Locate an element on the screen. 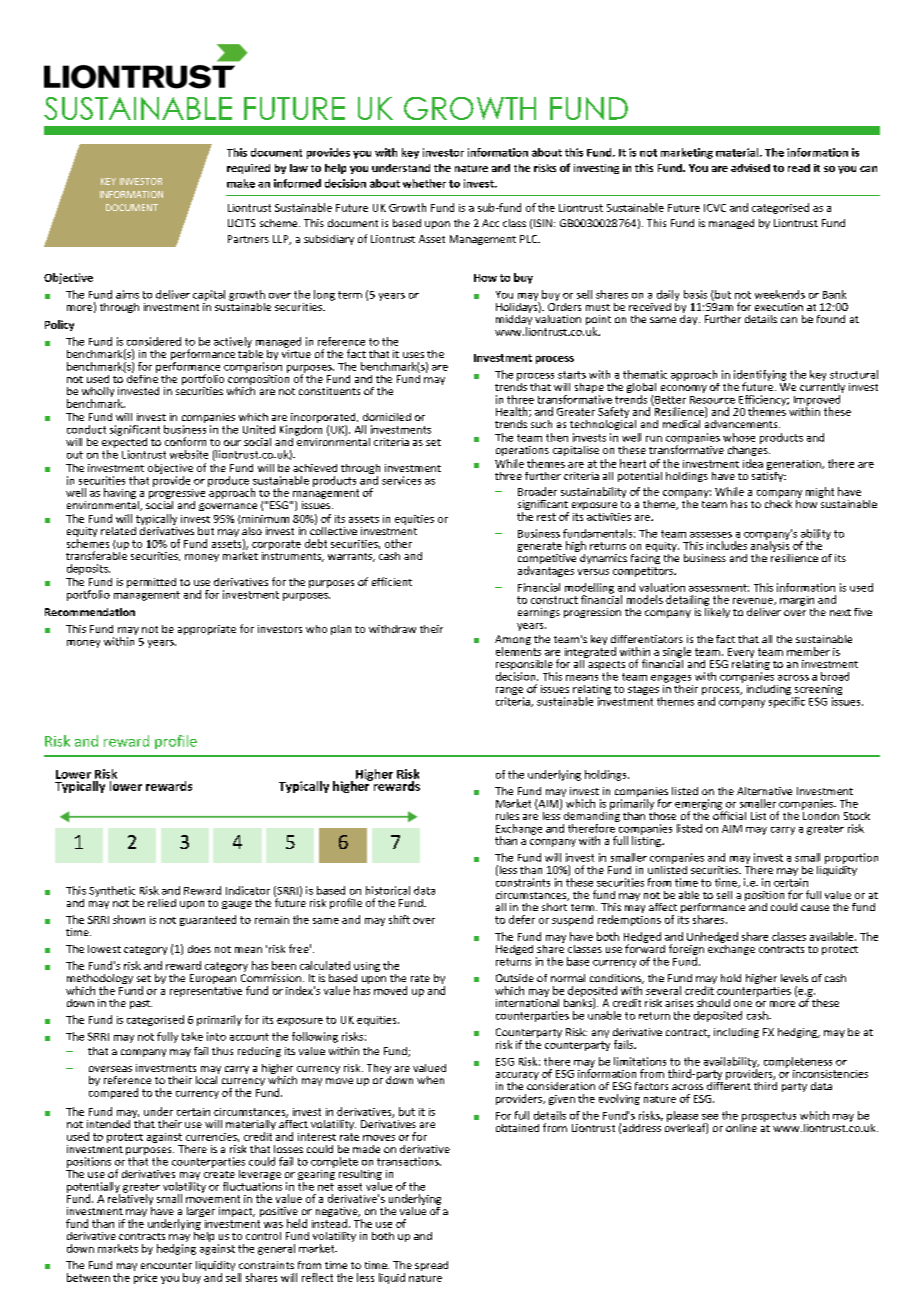  specific is located at coordinates (787, 701).
